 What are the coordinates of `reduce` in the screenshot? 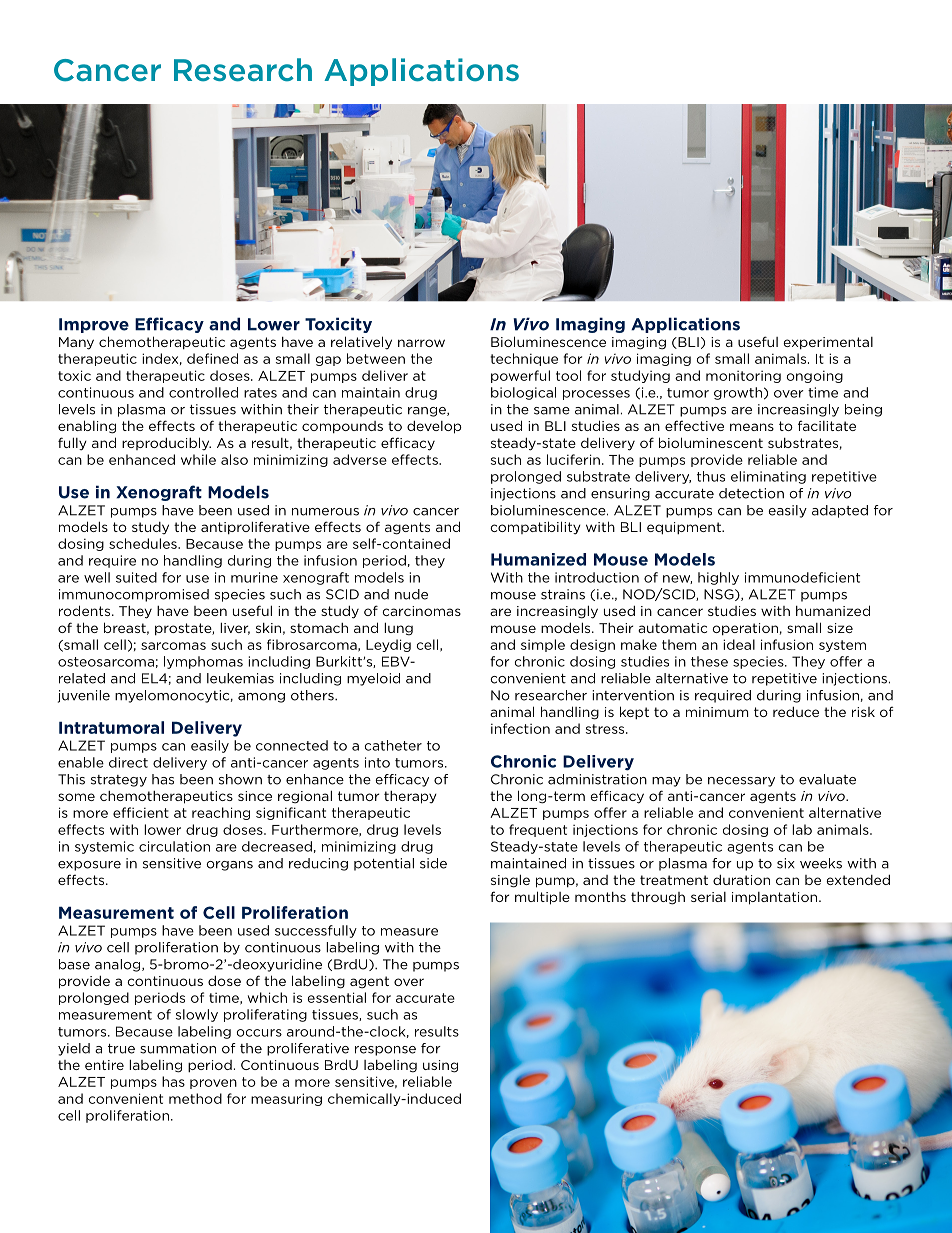 It's located at (796, 711).
